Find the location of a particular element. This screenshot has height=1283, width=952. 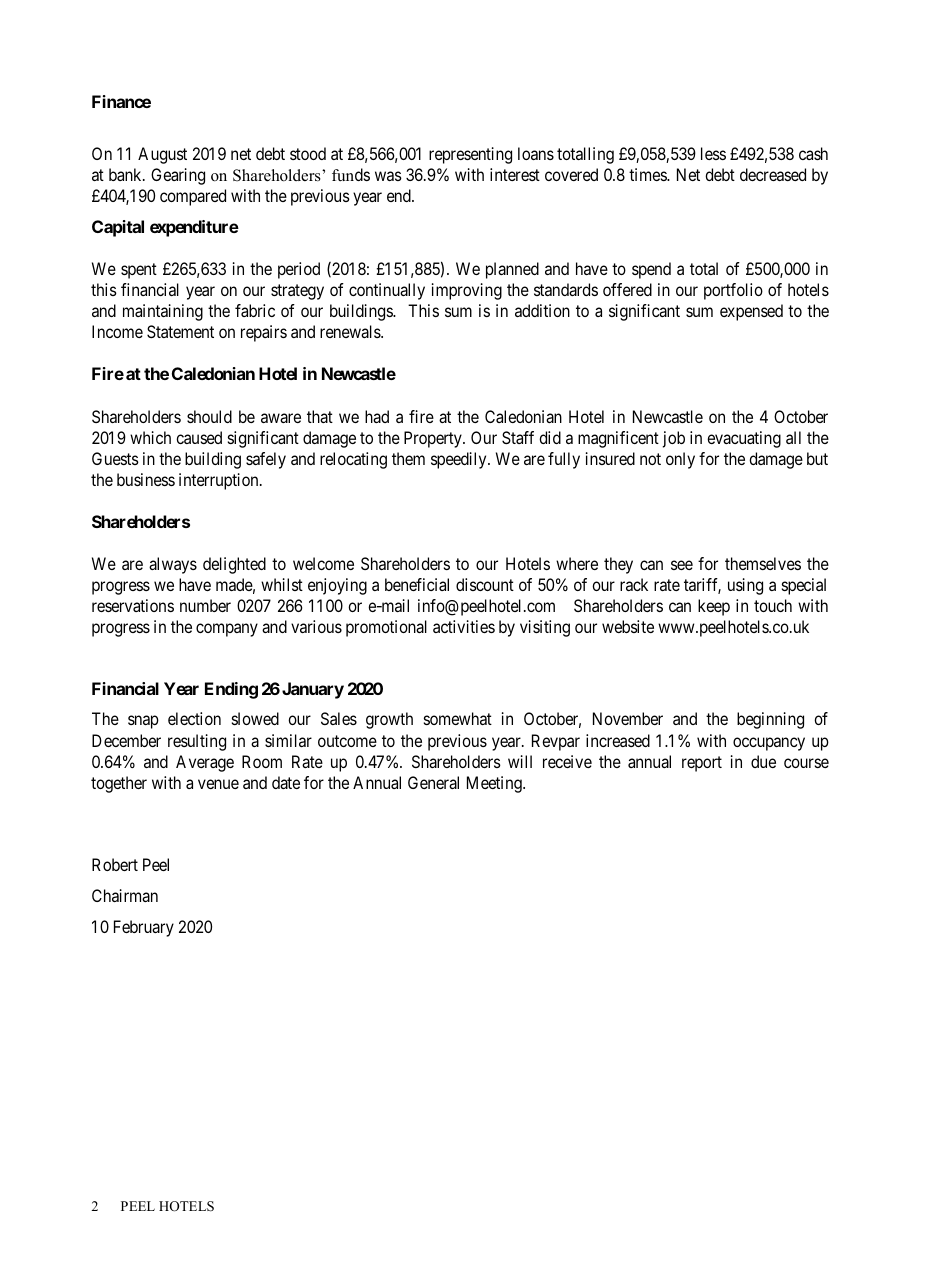

representing is located at coordinates (470, 155).
